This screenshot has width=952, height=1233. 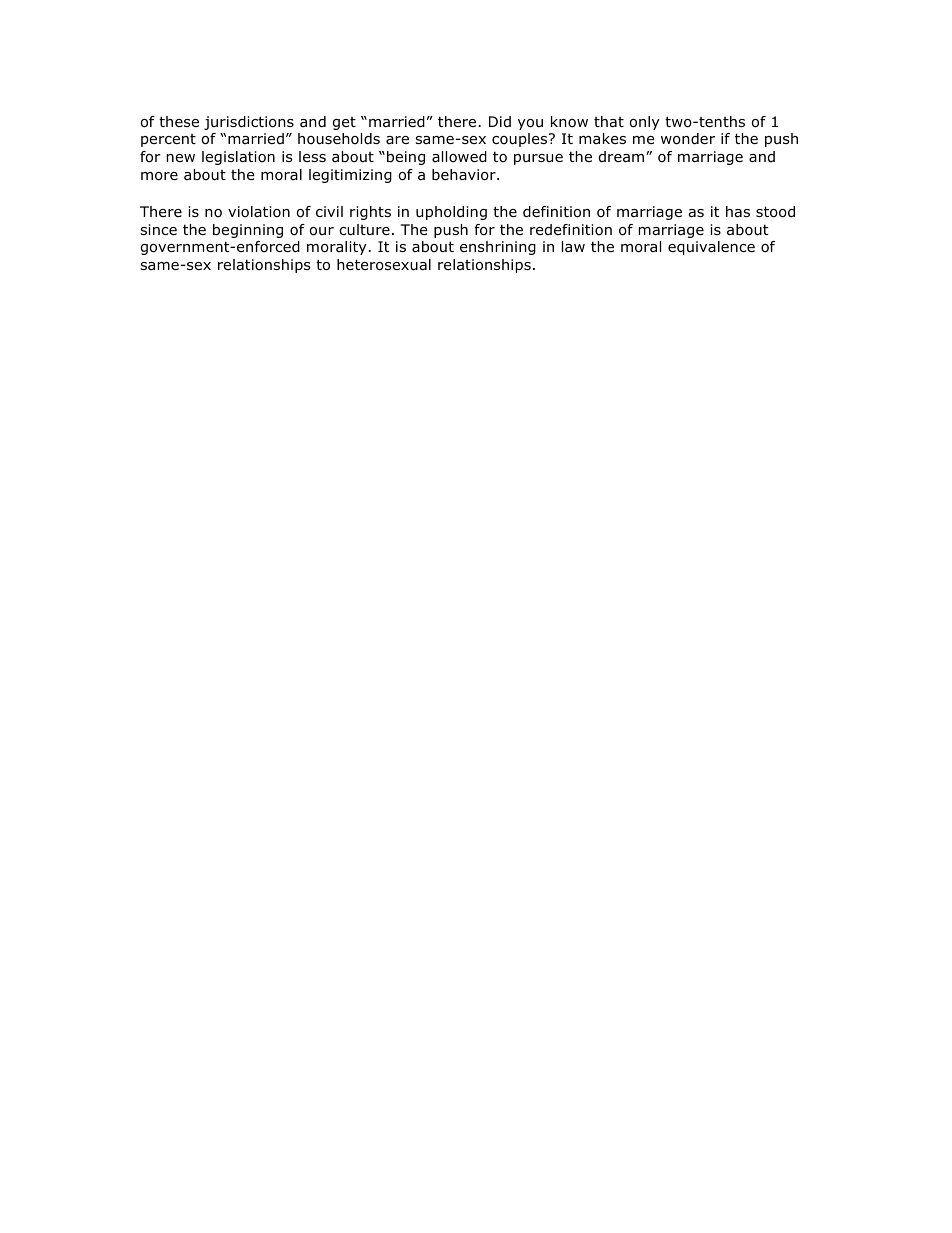 I want to click on more, so click(x=159, y=176).
